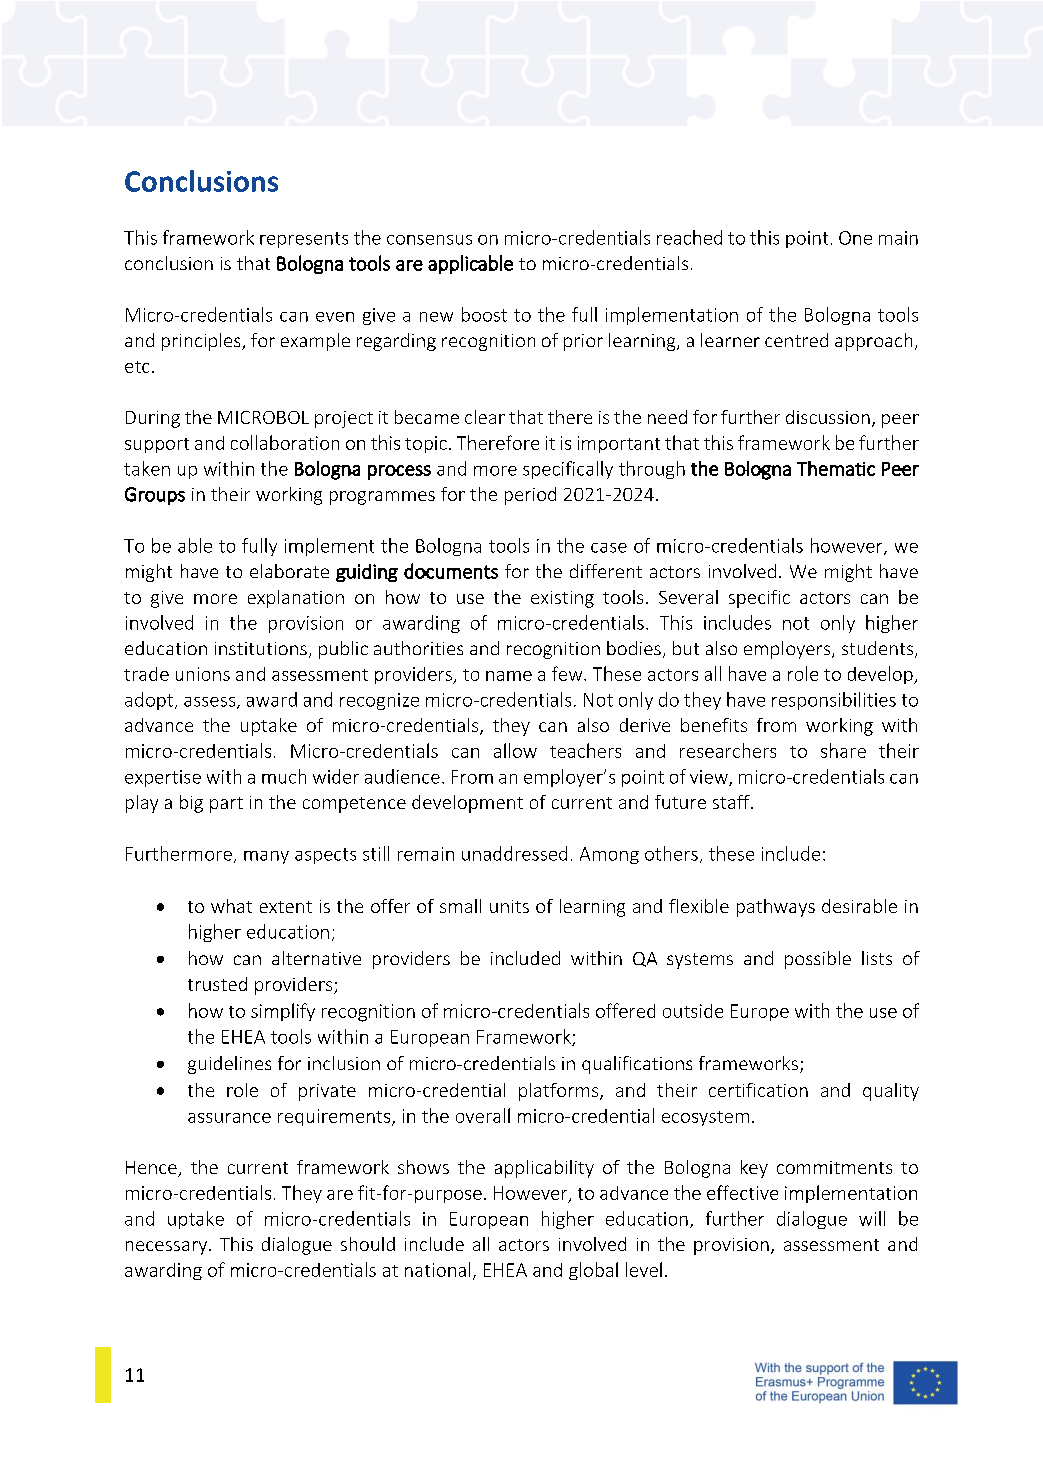 Image resolution: width=1043 pixels, height=1475 pixels. I want to click on share, so click(843, 750).
